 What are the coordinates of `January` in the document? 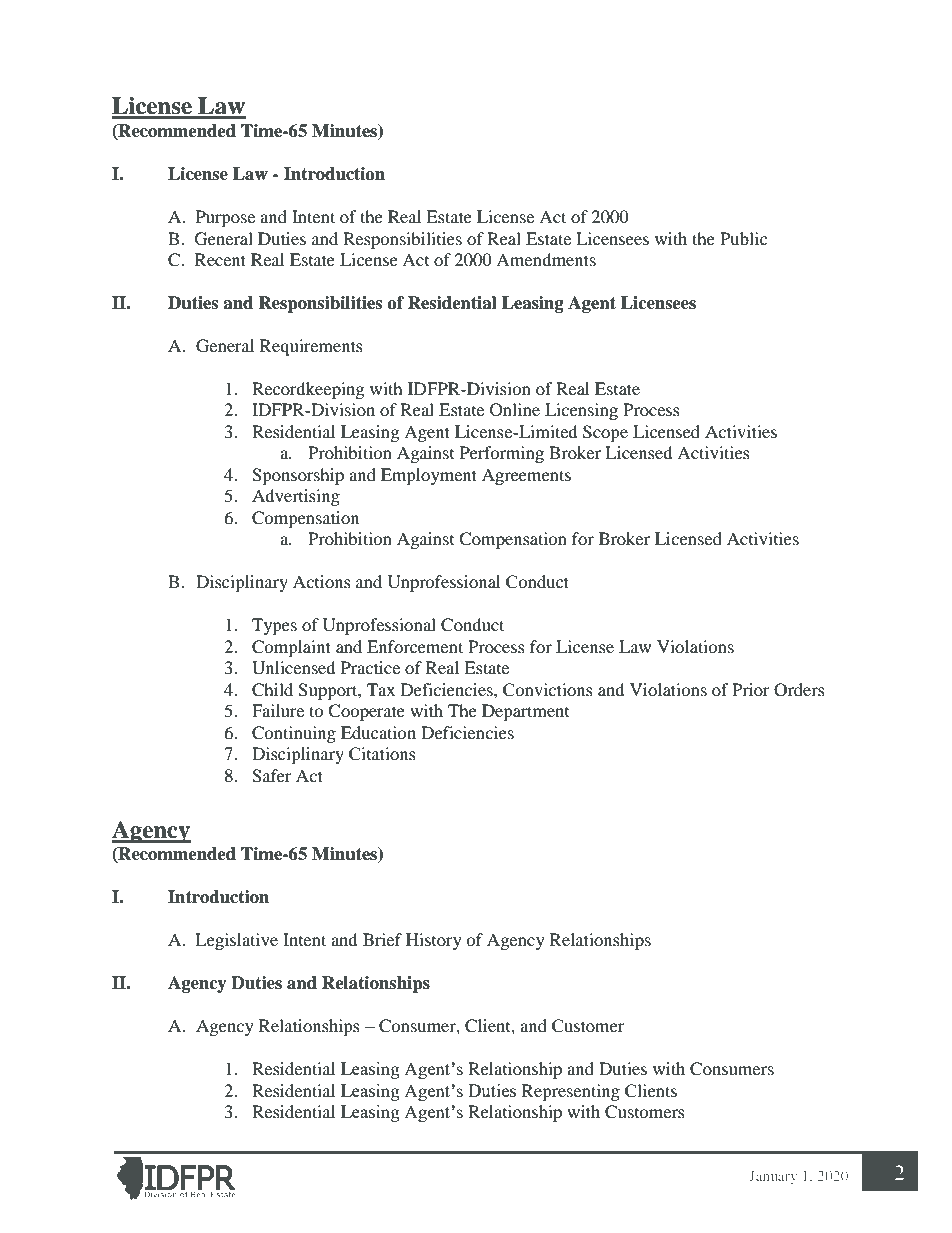 It's located at (773, 1177).
